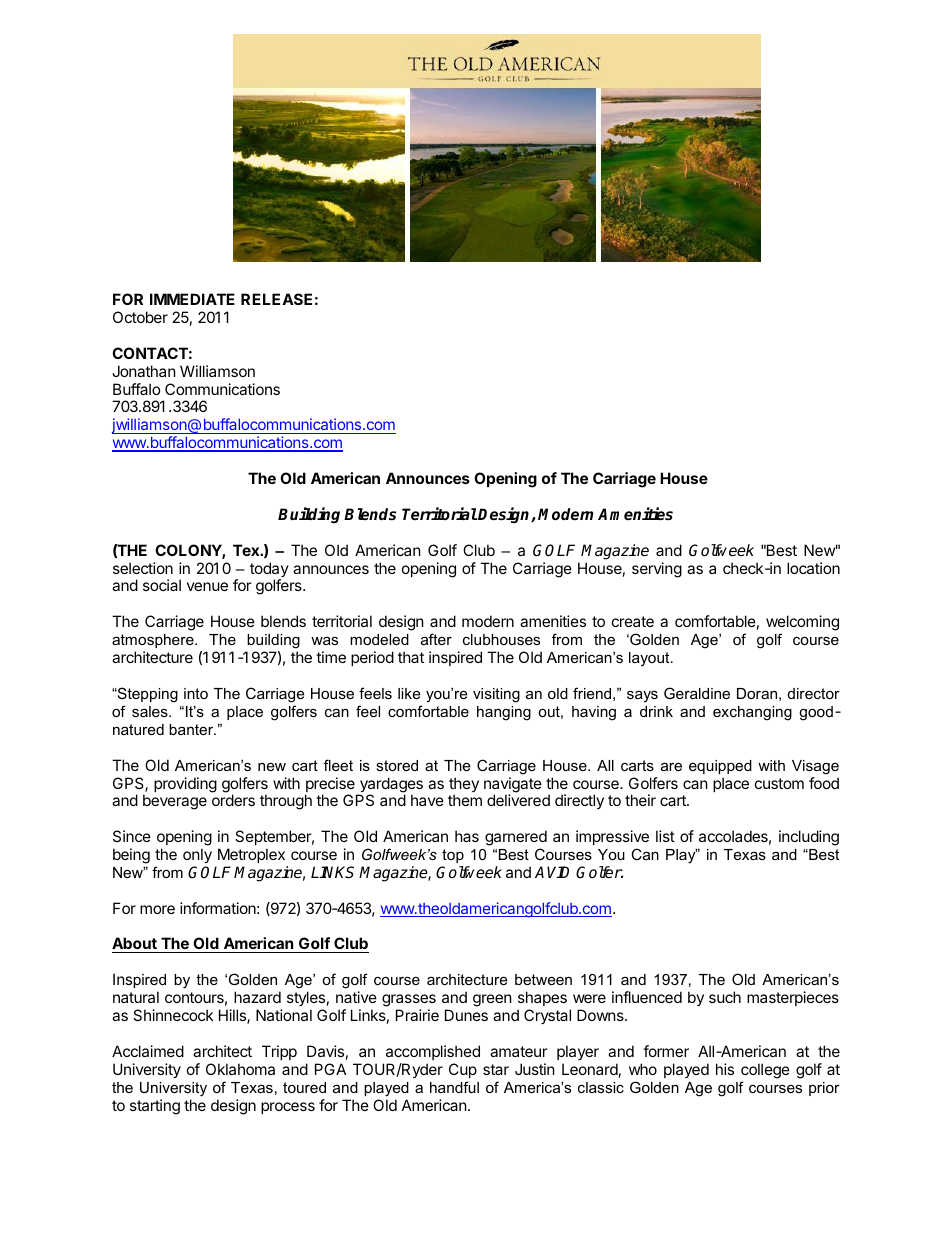  Describe the element at coordinates (269, 571) in the document. I see `today` at that location.
